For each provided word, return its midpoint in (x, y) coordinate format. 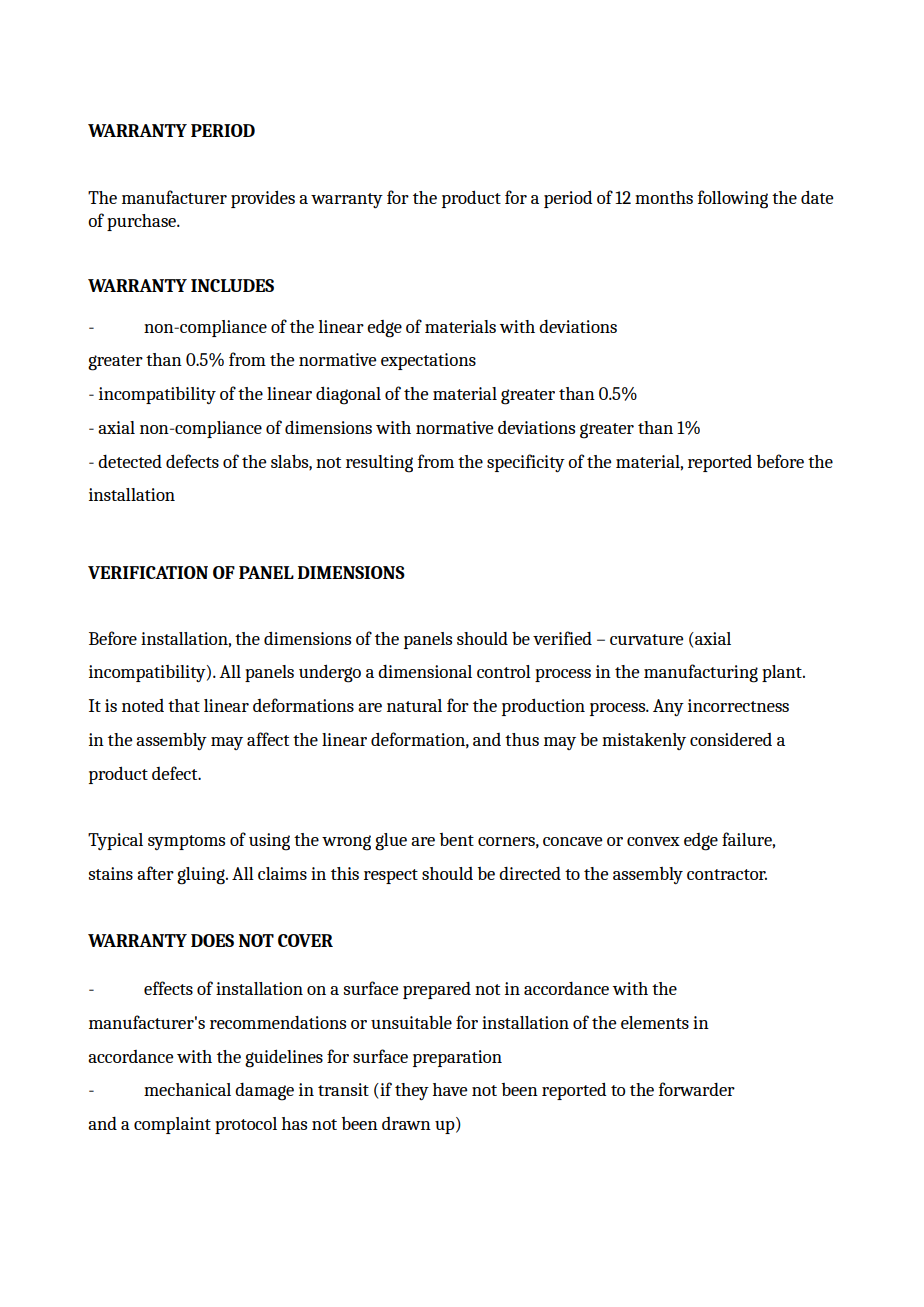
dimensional (425, 671)
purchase (143, 222)
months (664, 197)
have (450, 1089)
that (184, 705)
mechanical (187, 1089)
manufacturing (701, 673)
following (733, 199)
